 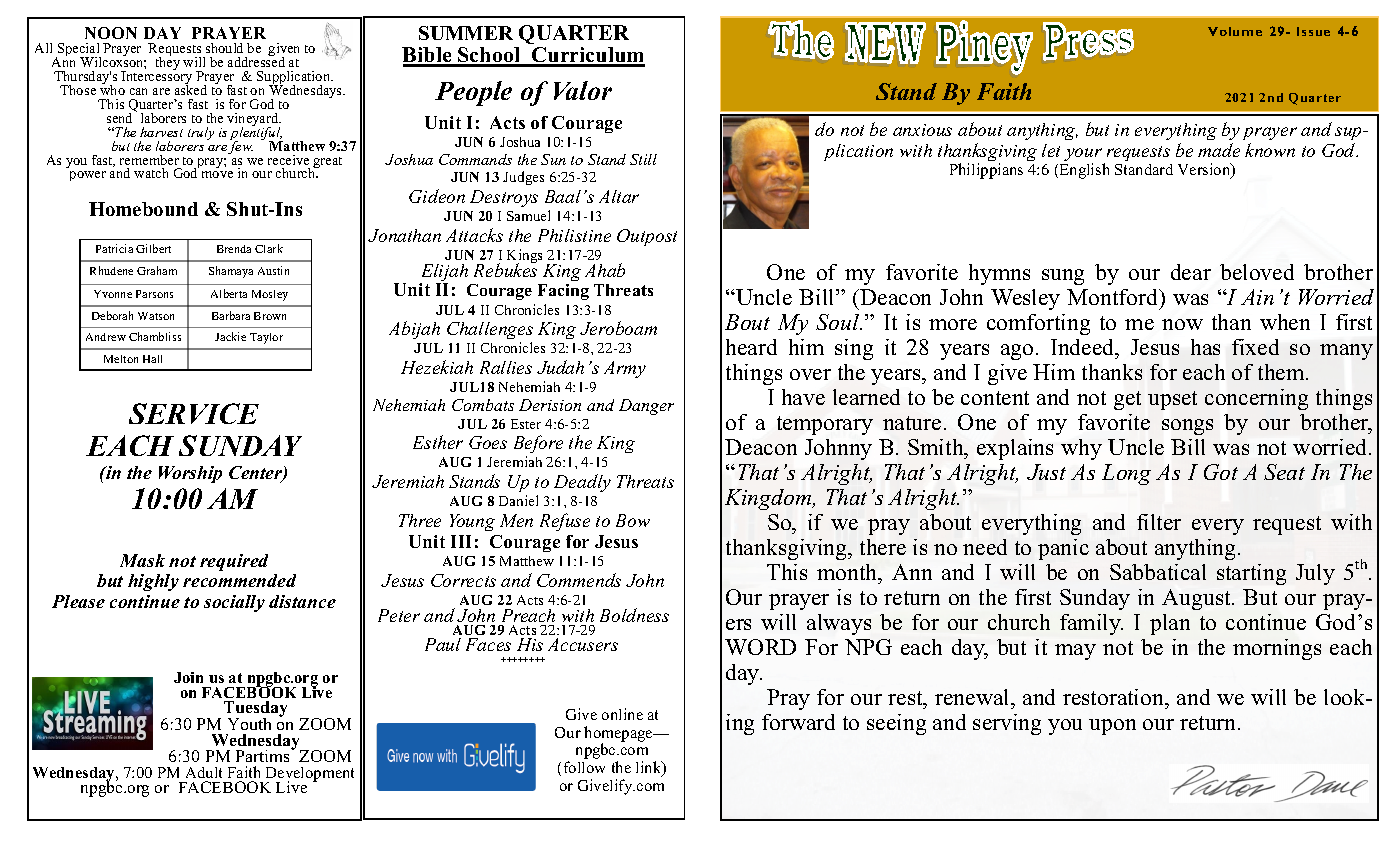 I want to click on Commends, so click(x=579, y=580).
